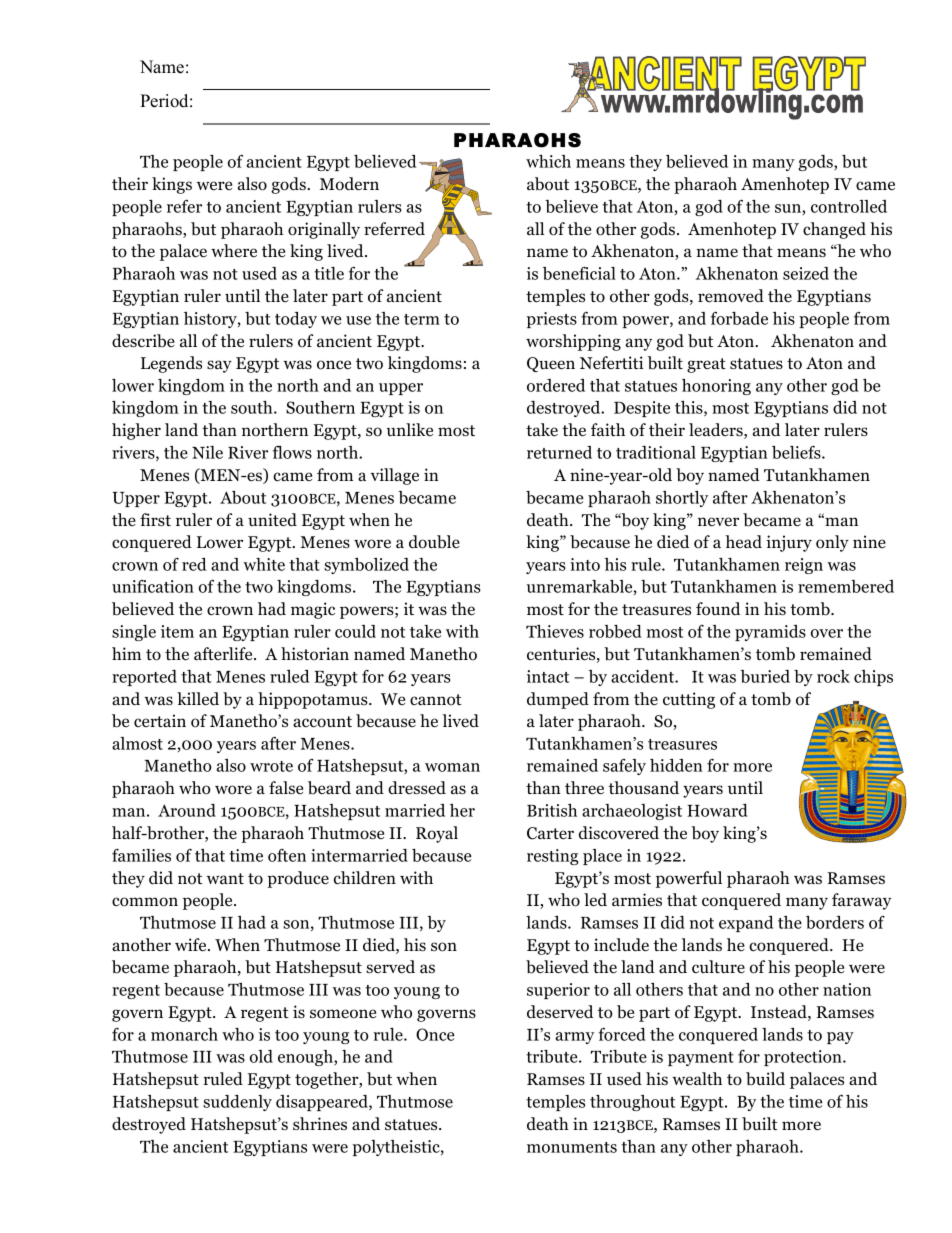 The width and height of the page is (952, 1233). What do you see at coordinates (234, 251) in the page?
I see `where` at bounding box center [234, 251].
